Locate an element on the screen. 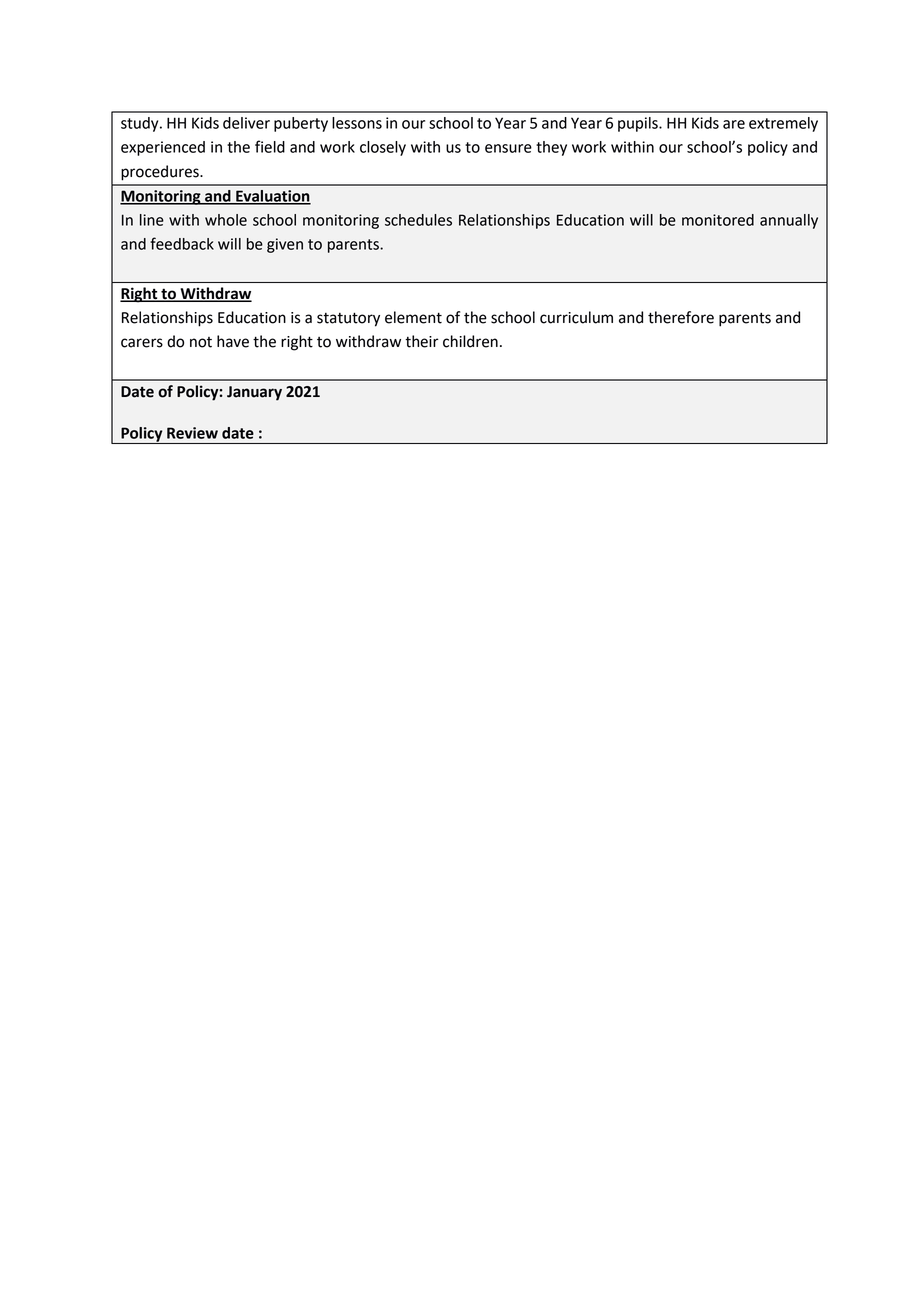 The height and width of the screenshot is (1308, 924). ensure is located at coordinates (508, 148).
